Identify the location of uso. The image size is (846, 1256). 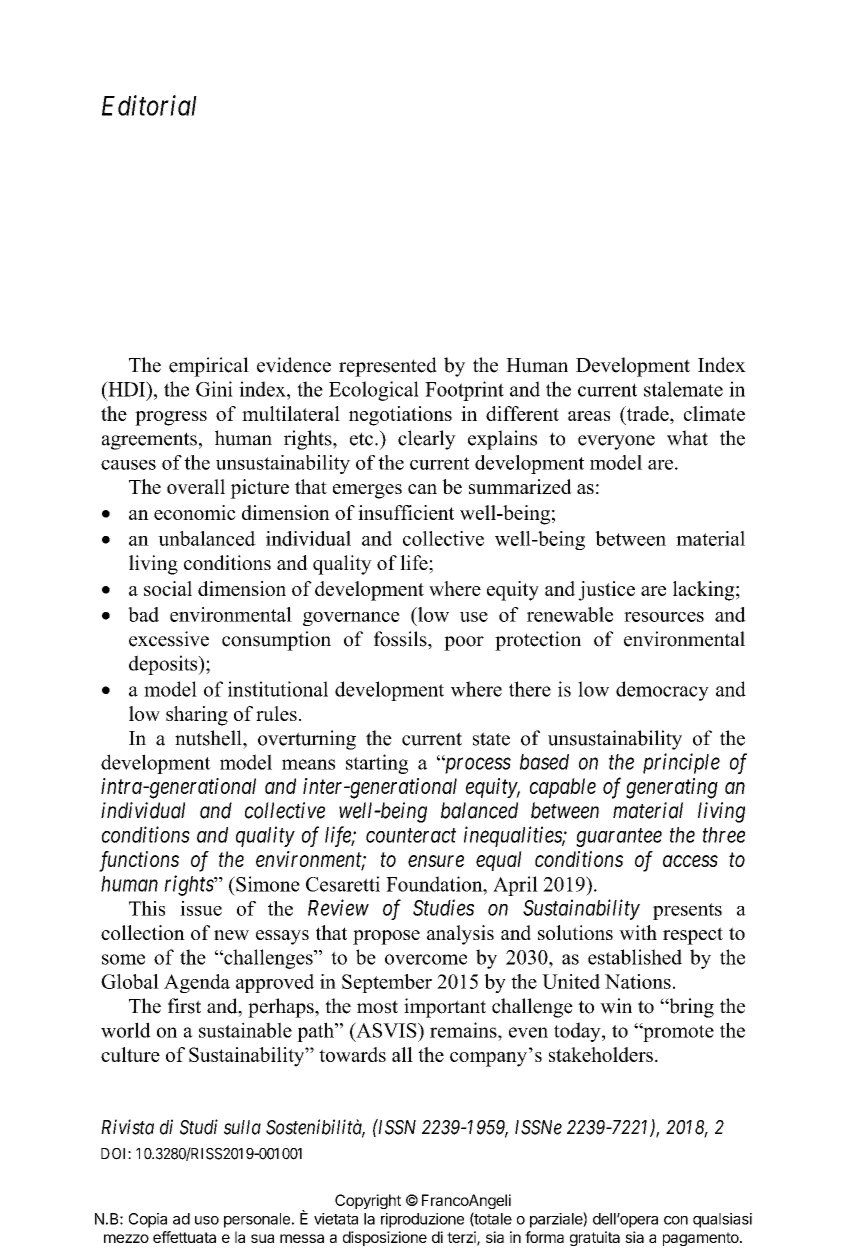
(207, 1220).
